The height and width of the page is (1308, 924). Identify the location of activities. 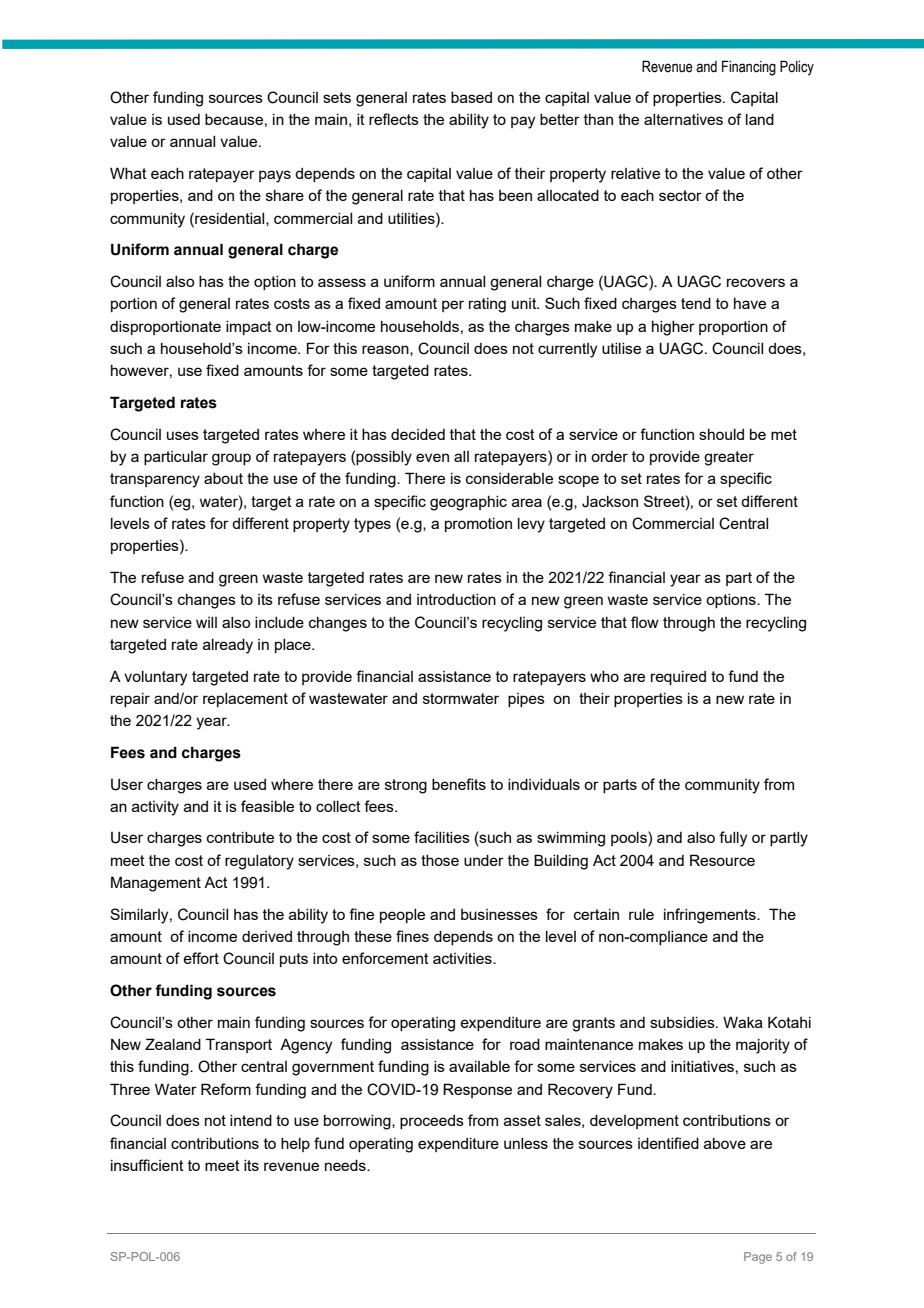
(463, 958).
